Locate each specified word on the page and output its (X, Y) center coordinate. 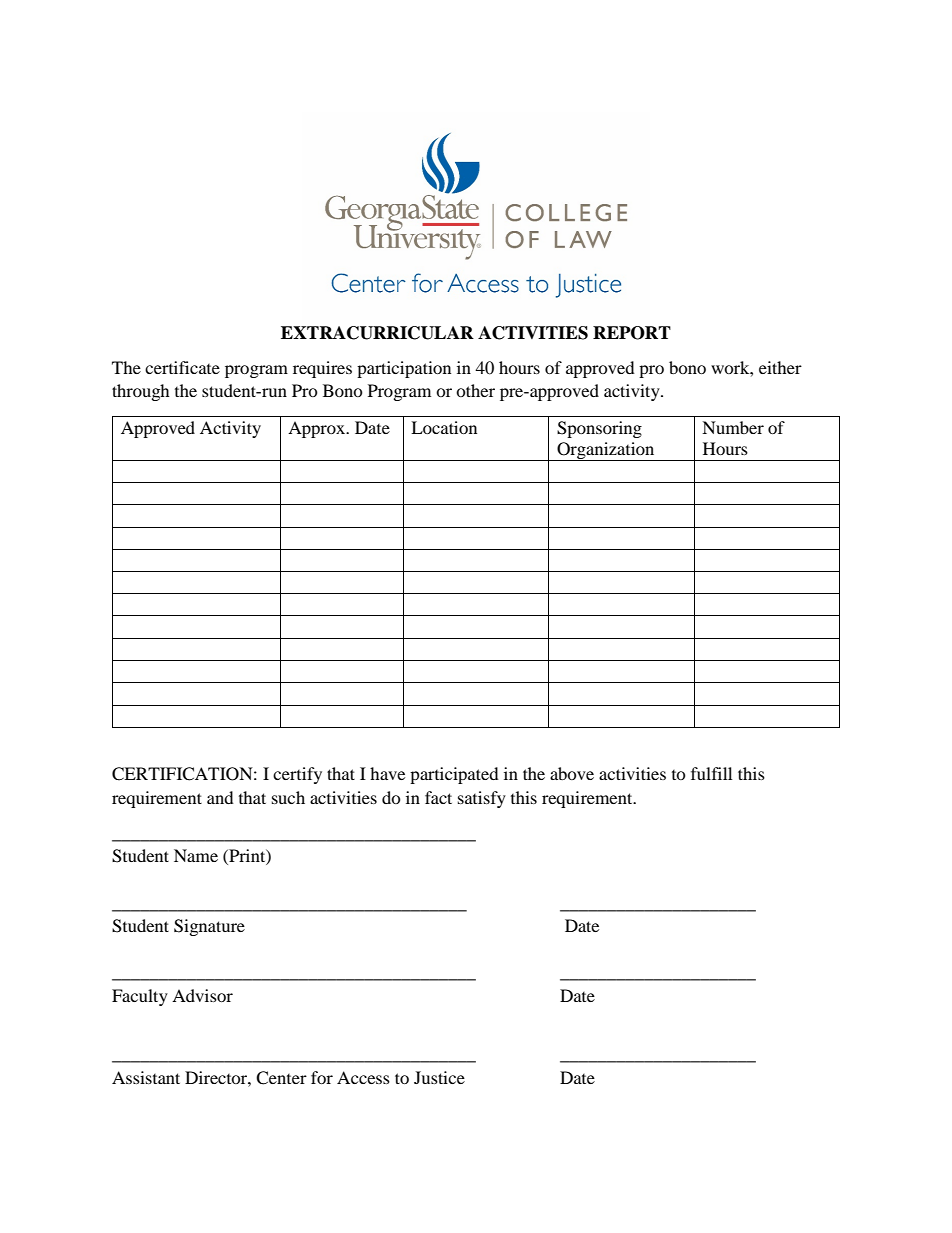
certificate (182, 367)
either (780, 367)
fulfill (711, 773)
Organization (606, 451)
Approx (317, 429)
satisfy (482, 799)
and (220, 797)
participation (404, 369)
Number (733, 427)
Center (281, 1078)
